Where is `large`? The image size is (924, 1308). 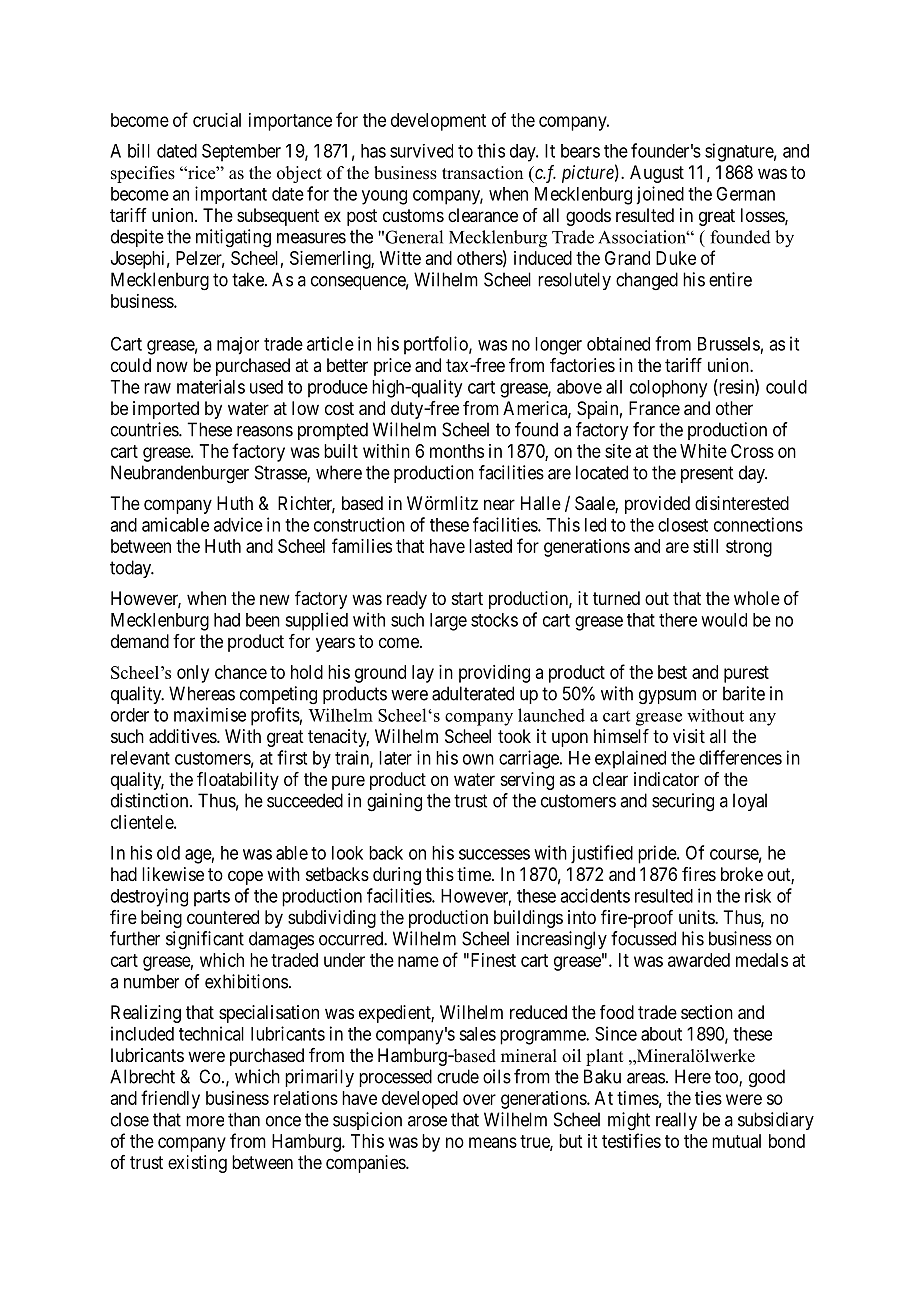 large is located at coordinates (448, 622).
